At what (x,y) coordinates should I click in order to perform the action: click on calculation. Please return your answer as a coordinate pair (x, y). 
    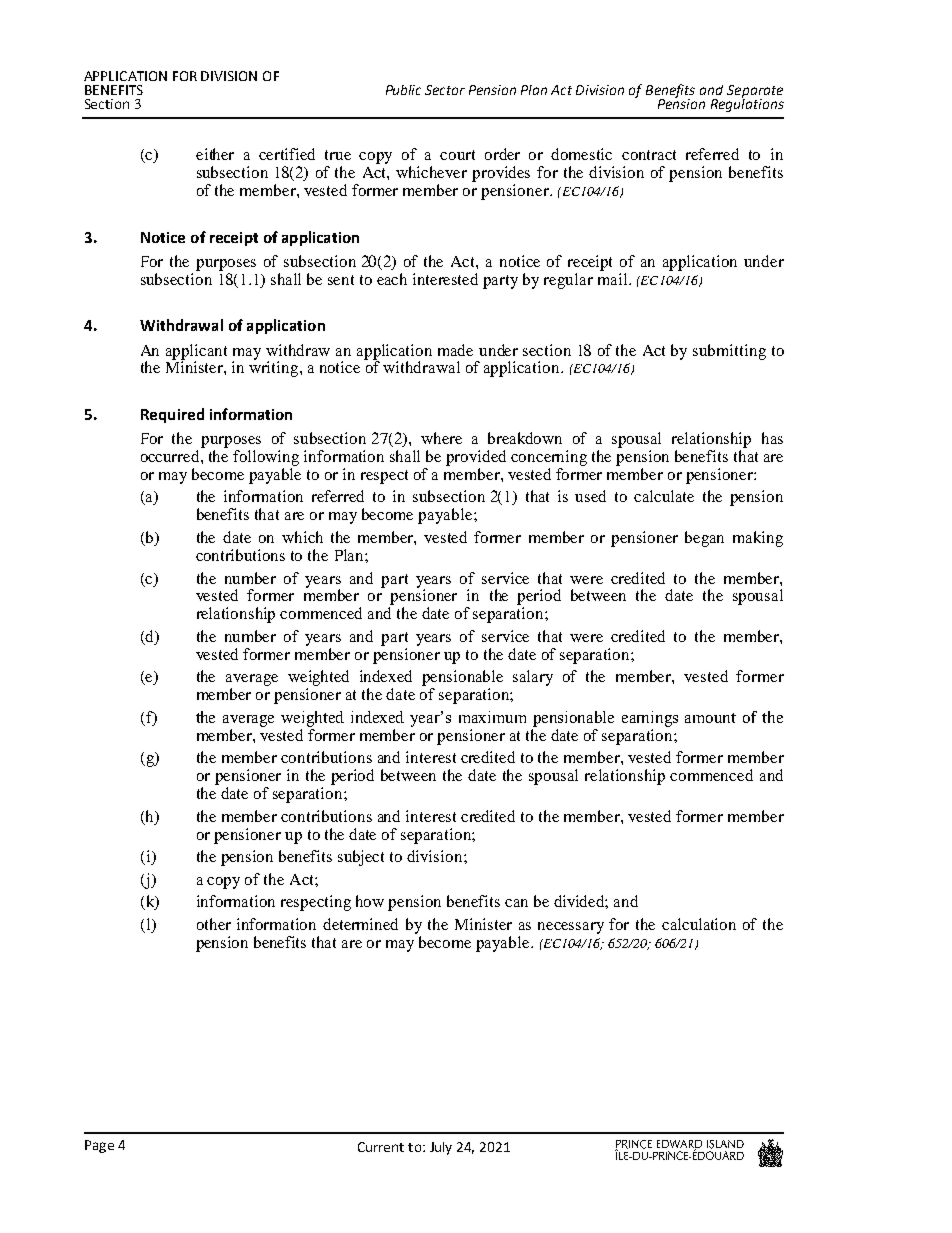
    Looking at the image, I should click on (699, 924).
